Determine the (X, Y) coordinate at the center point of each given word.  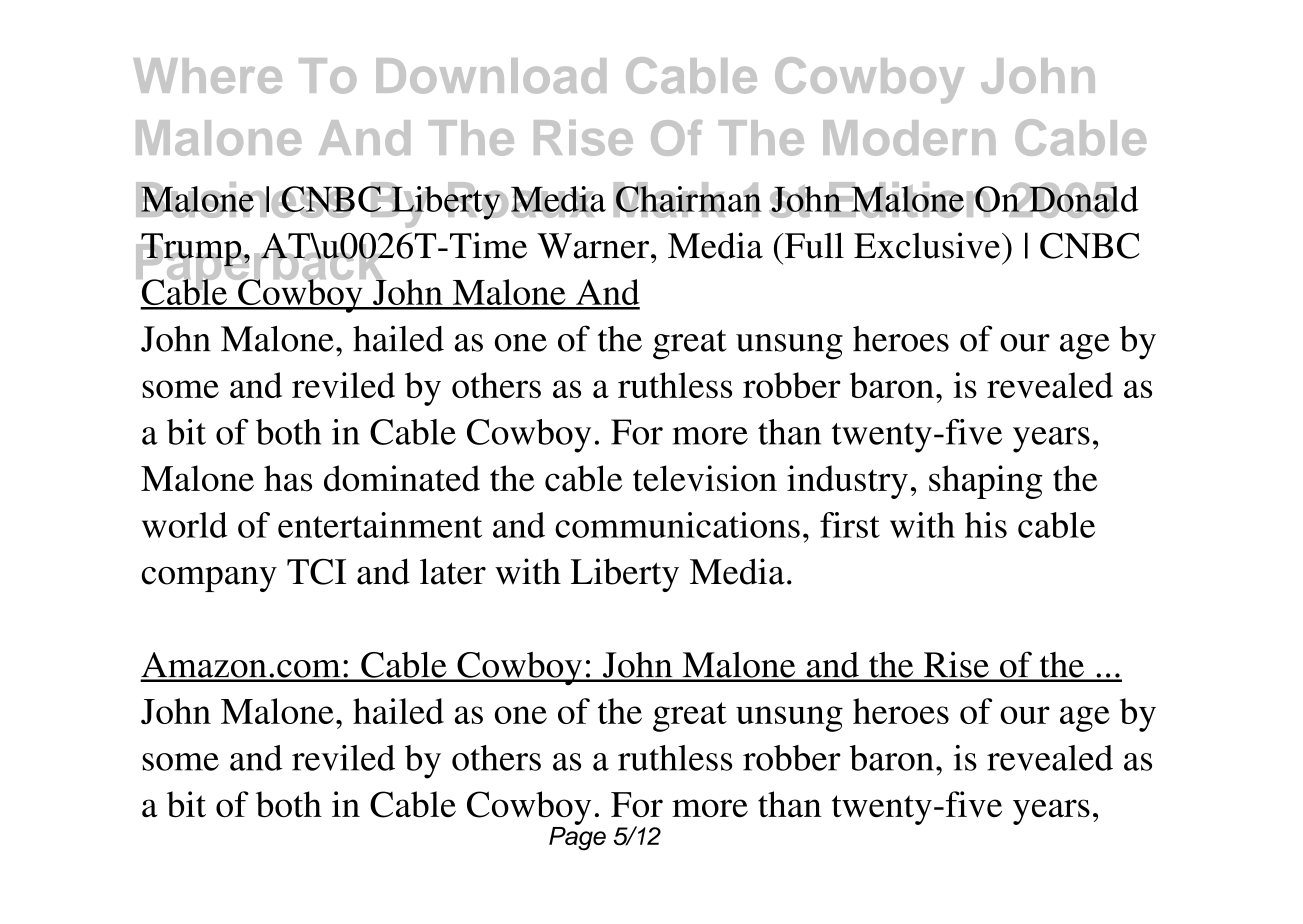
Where (207, 76)
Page (577, 837)
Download (491, 76)
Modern (909, 138)
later (453, 571)
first (850, 525)
